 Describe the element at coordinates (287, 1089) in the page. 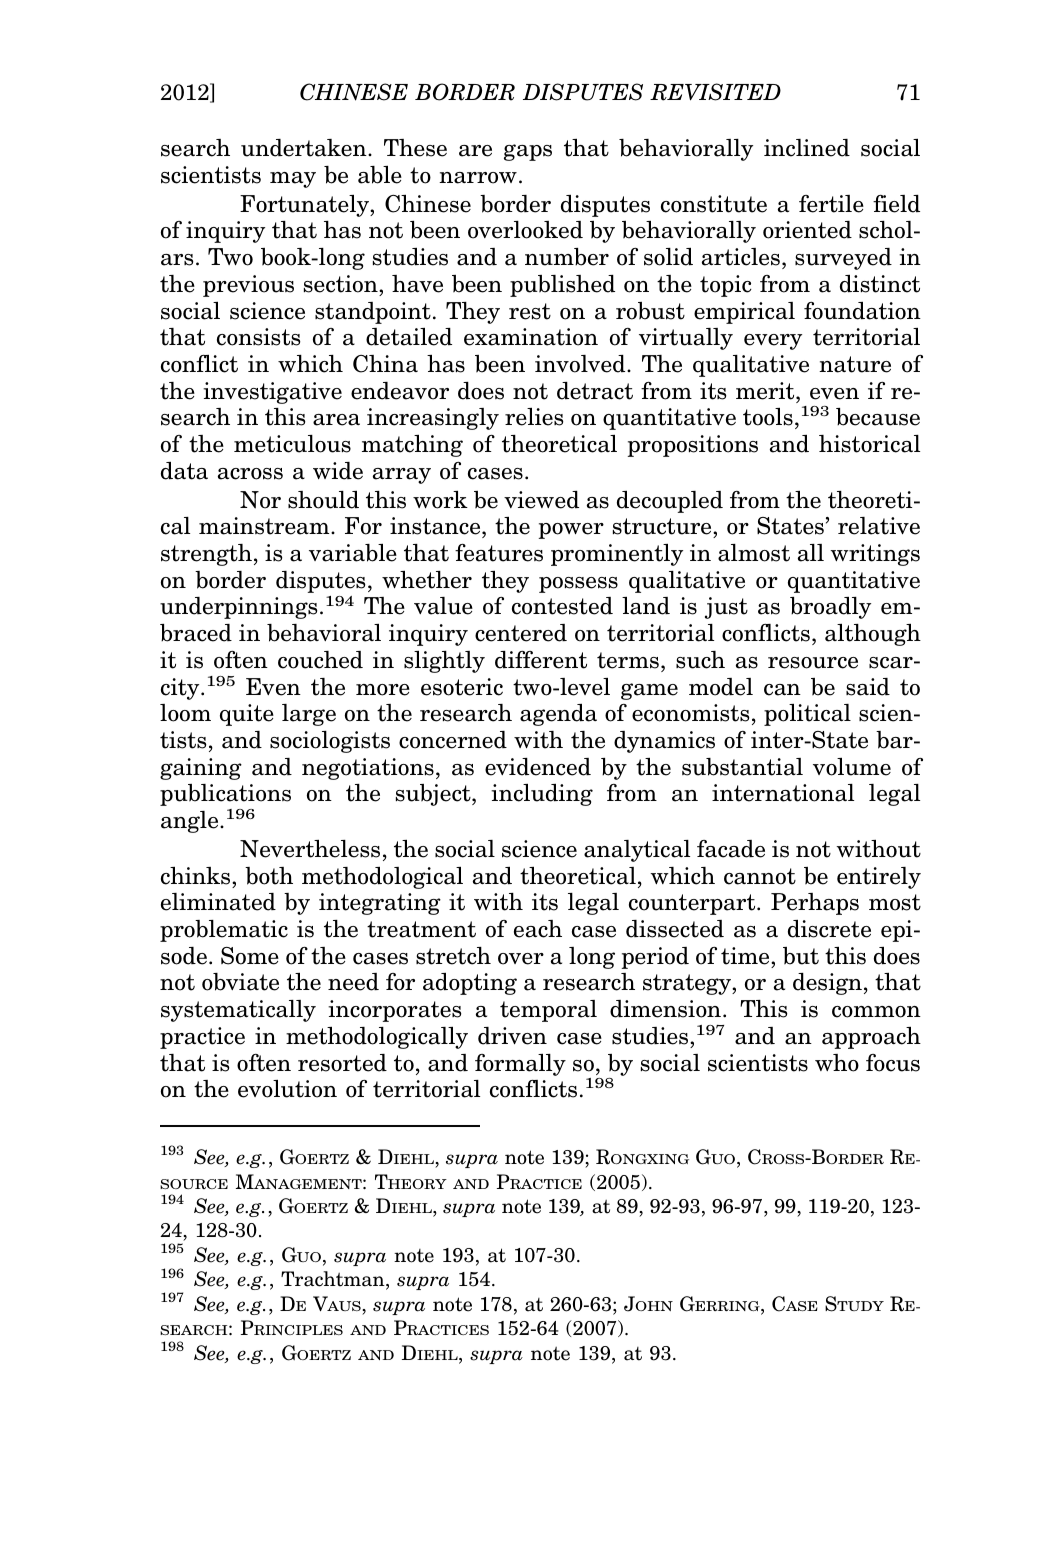

I see `evolution` at that location.
